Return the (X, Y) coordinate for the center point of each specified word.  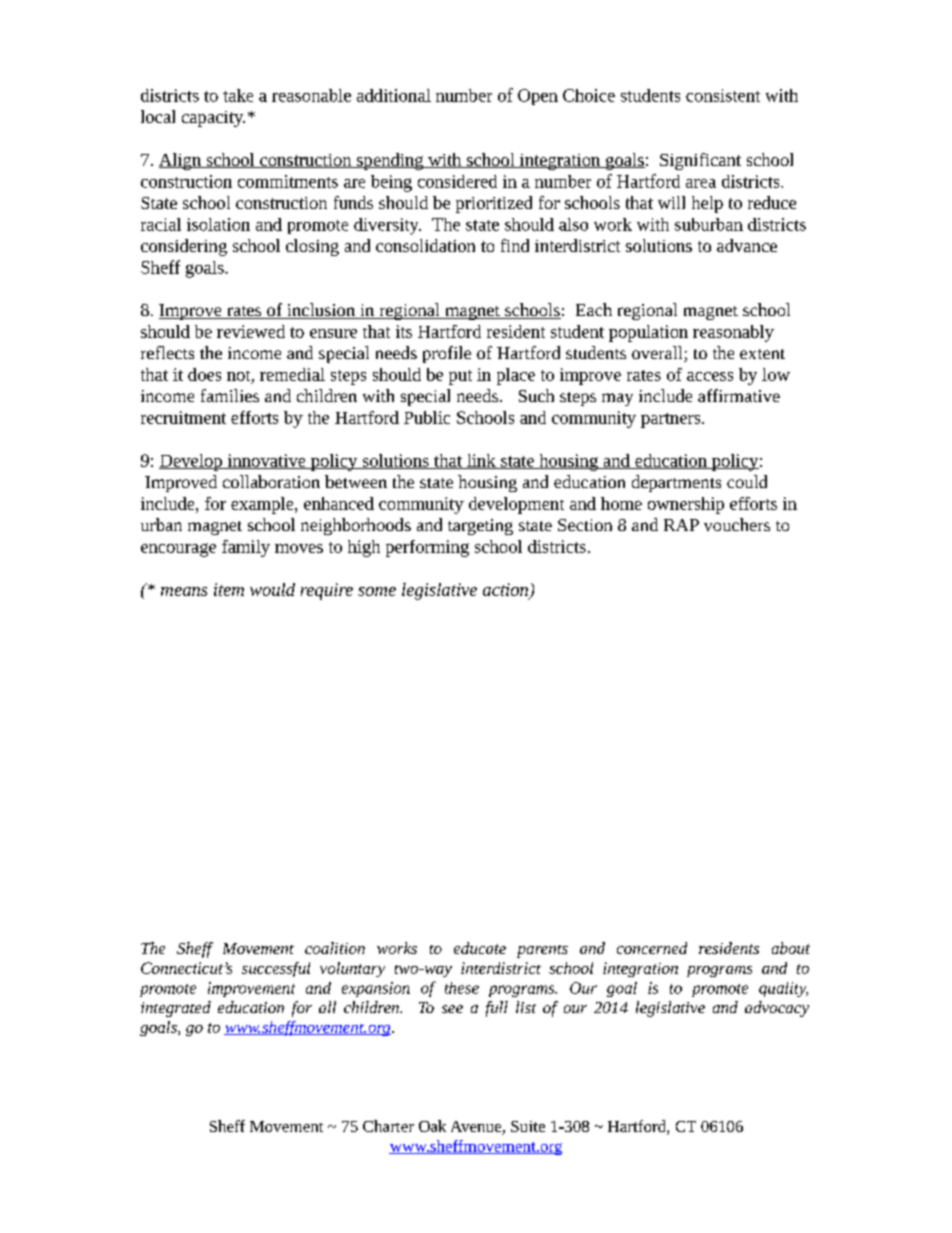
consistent (723, 95)
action (507, 590)
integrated (176, 1009)
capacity (213, 119)
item (229, 589)
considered (457, 181)
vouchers (737, 524)
